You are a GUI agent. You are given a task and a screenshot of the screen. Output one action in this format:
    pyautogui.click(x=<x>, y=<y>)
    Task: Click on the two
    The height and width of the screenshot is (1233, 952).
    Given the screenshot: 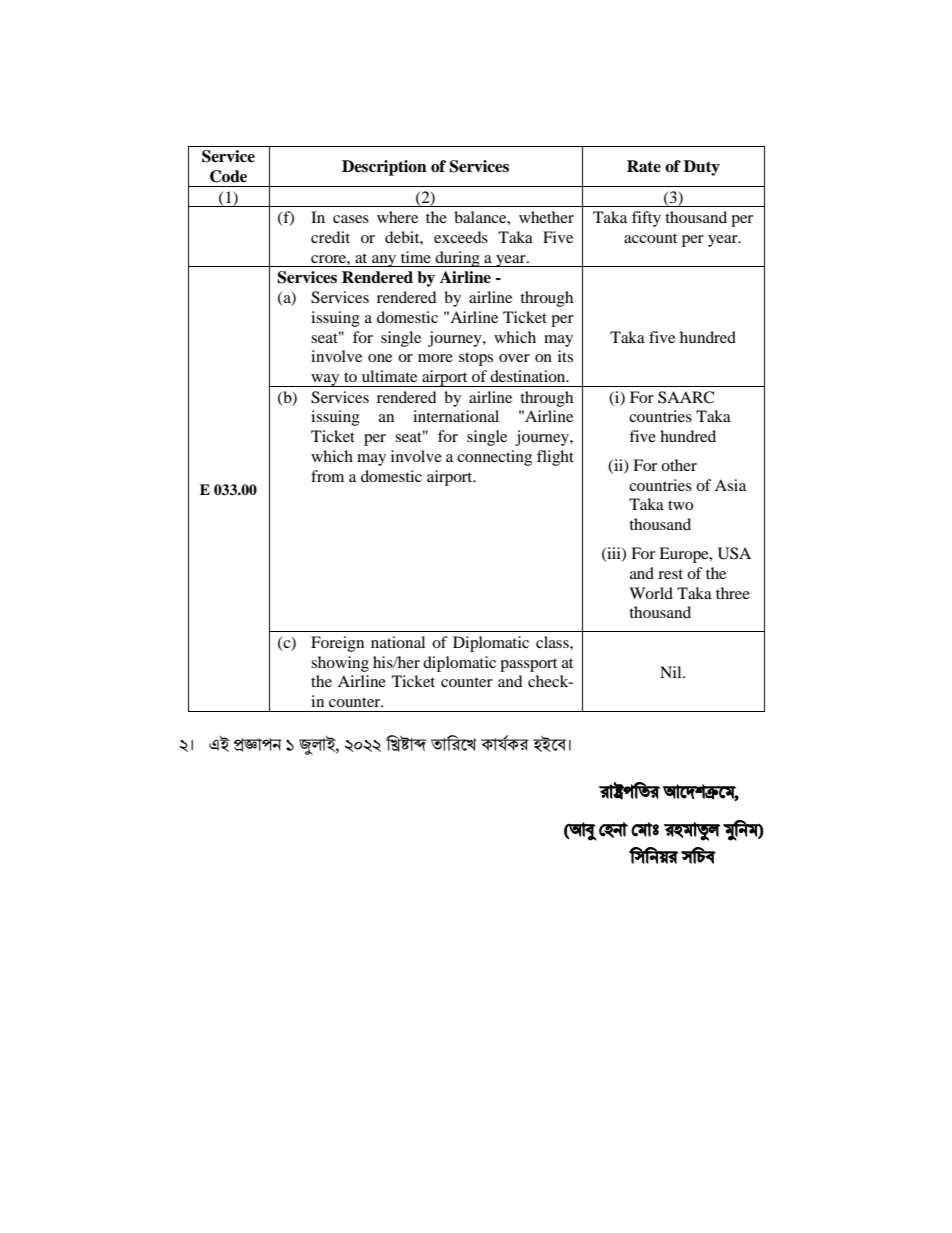 What is the action you would take?
    pyautogui.click(x=680, y=505)
